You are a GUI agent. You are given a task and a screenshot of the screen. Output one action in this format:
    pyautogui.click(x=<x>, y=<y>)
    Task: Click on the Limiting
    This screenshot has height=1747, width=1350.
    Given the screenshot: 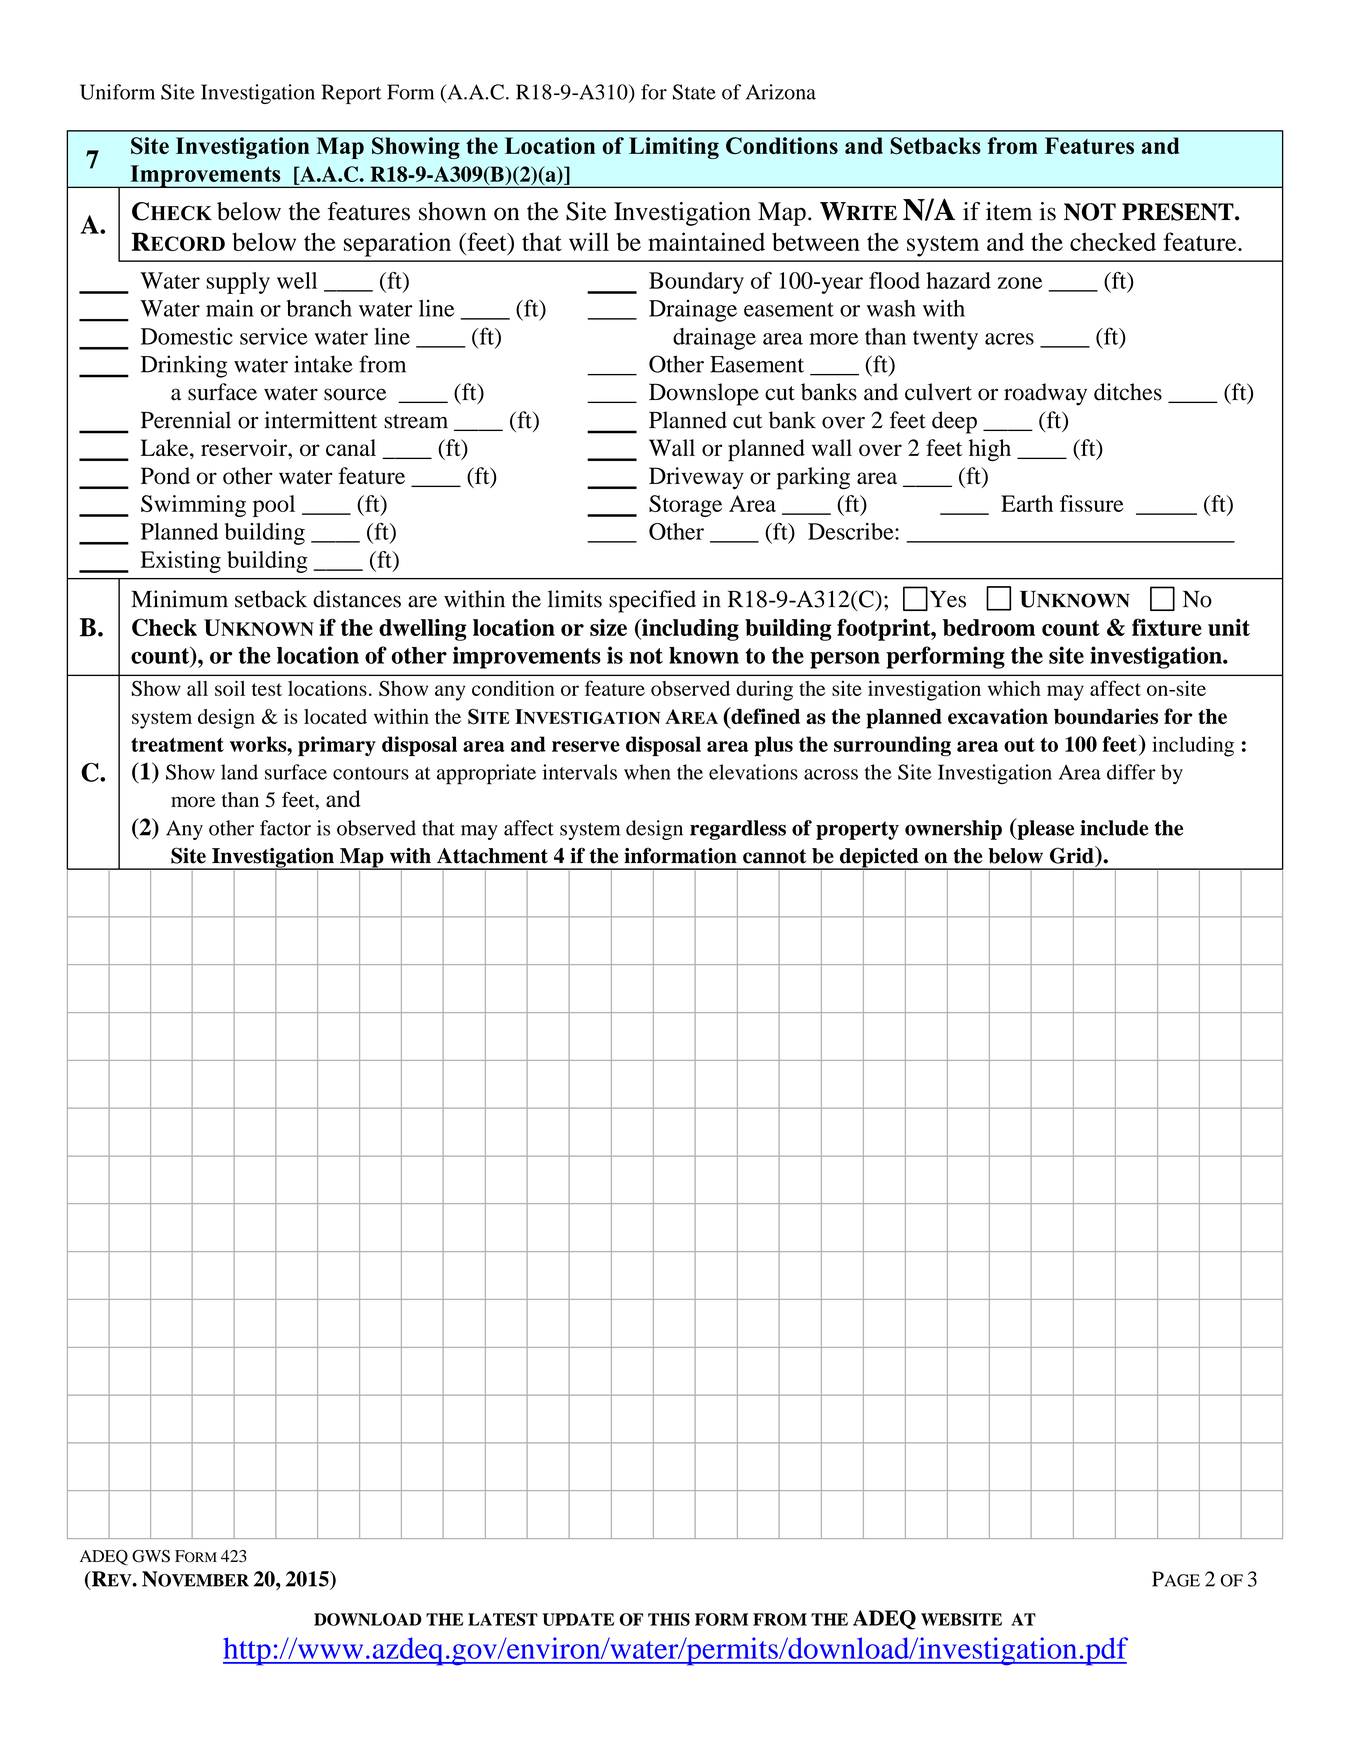 What is the action you would take?
    pyautogui.click(x=674, y=148)
